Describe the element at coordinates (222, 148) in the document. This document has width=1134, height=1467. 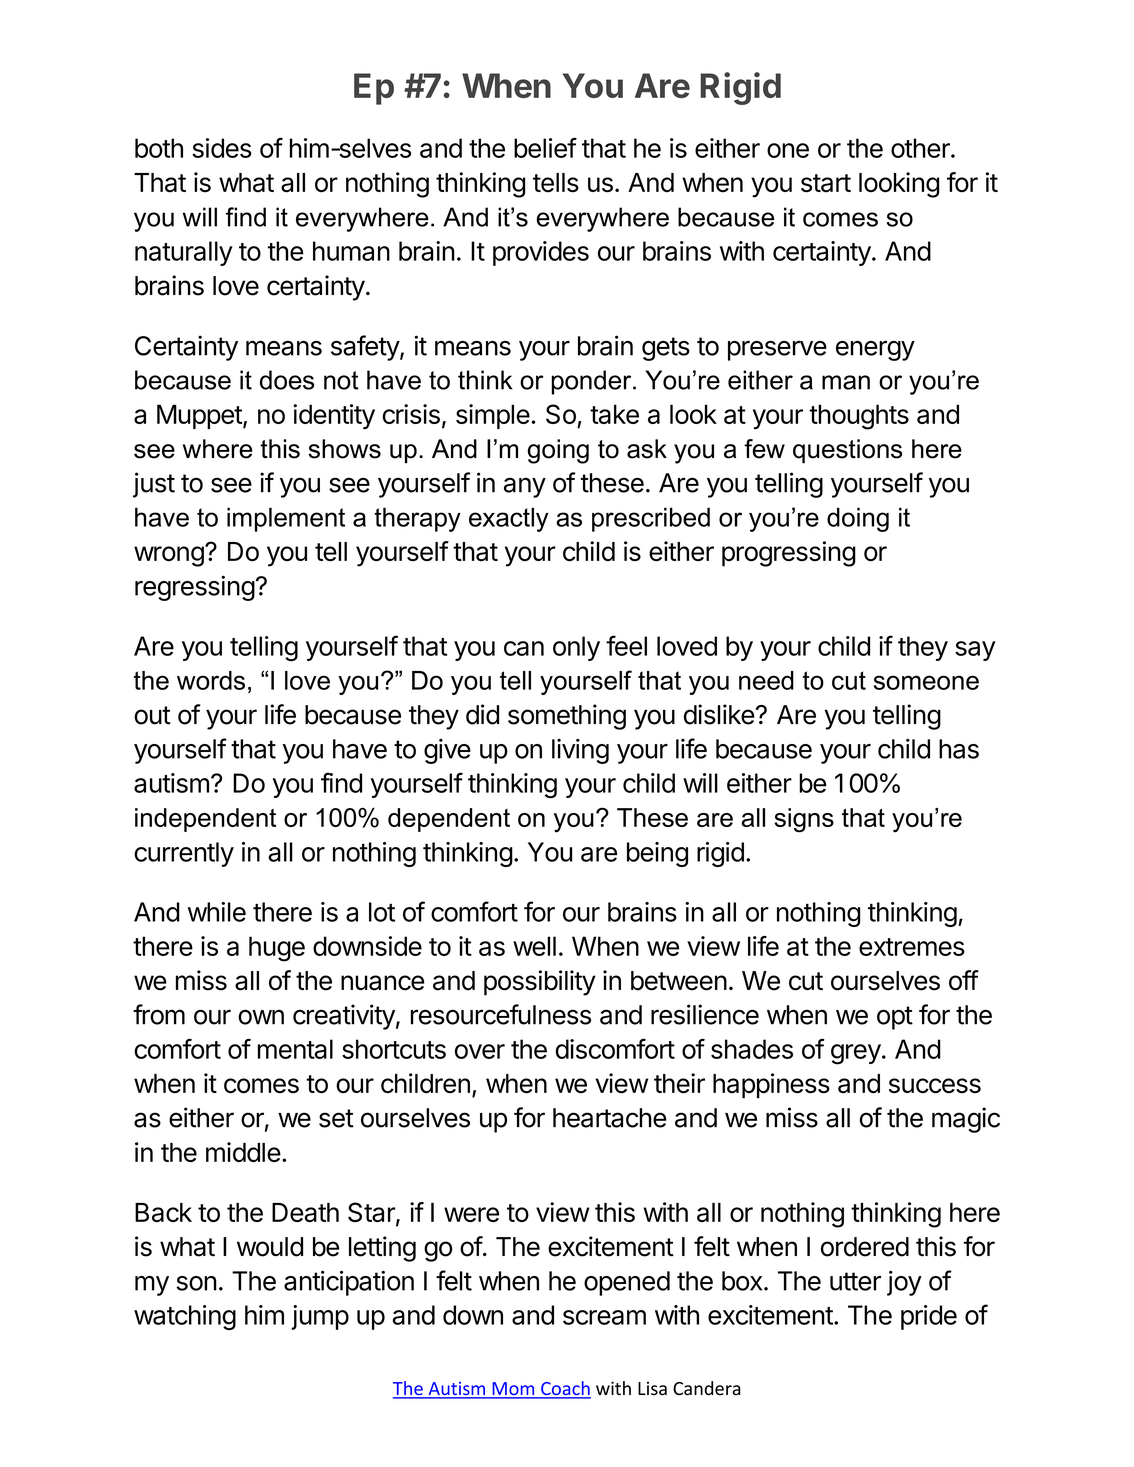
I see `sides` at that location.
